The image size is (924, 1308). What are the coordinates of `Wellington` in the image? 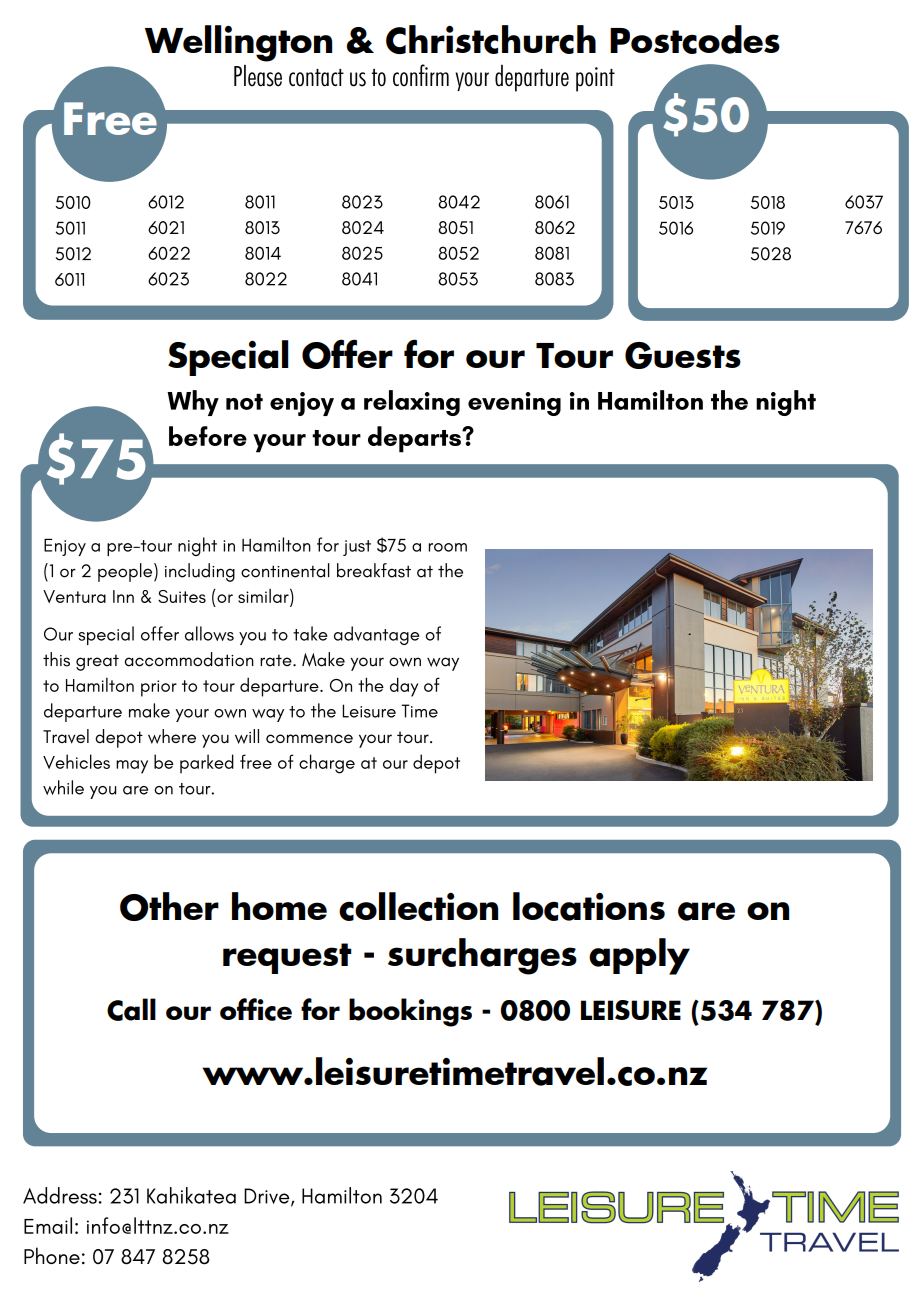 It's located at (238, 43).
